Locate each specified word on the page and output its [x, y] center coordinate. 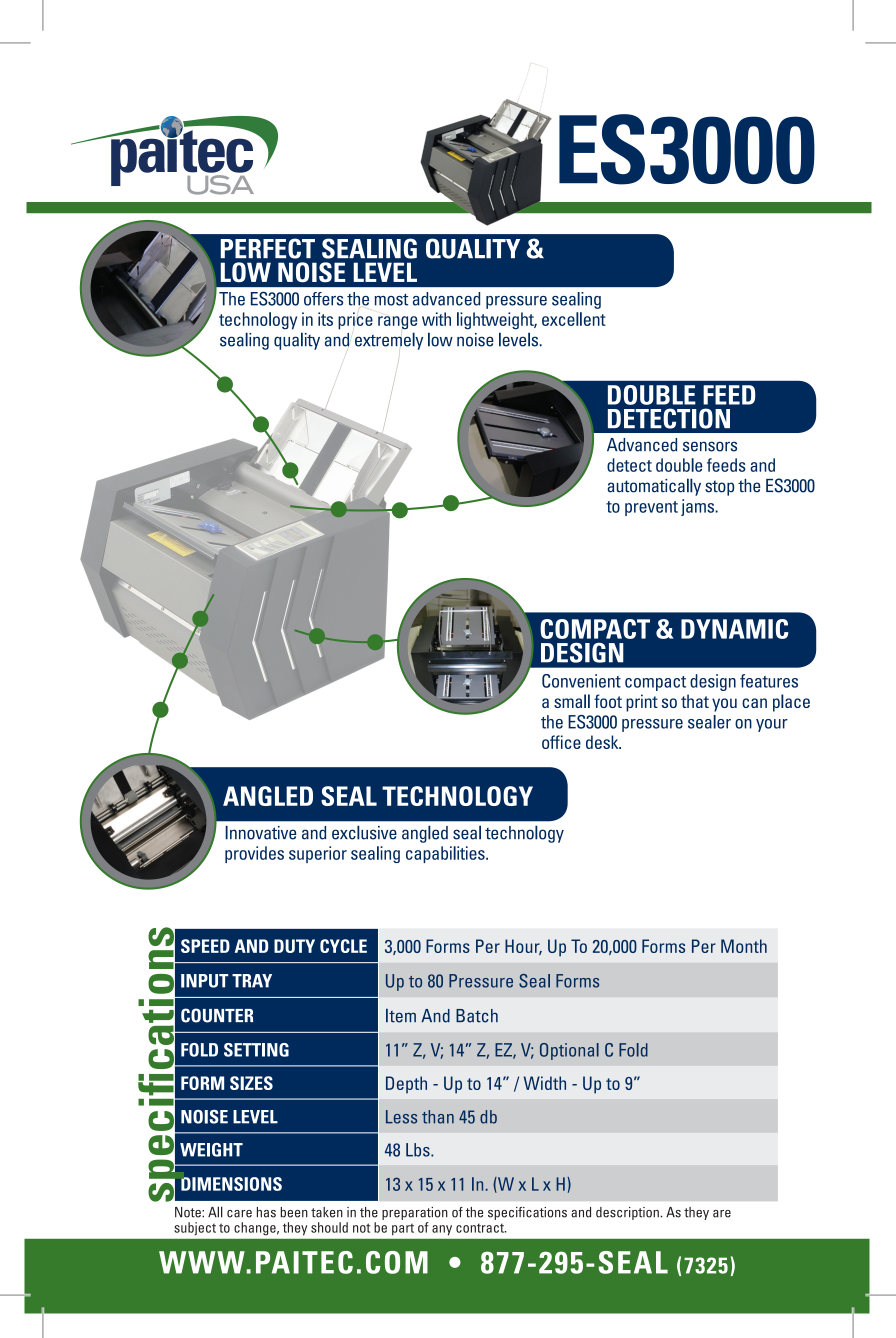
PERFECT [268, 248]
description [628, 1213]
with [436, 319]
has [266, 1212]
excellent [574, 319]
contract [481, 1228]
